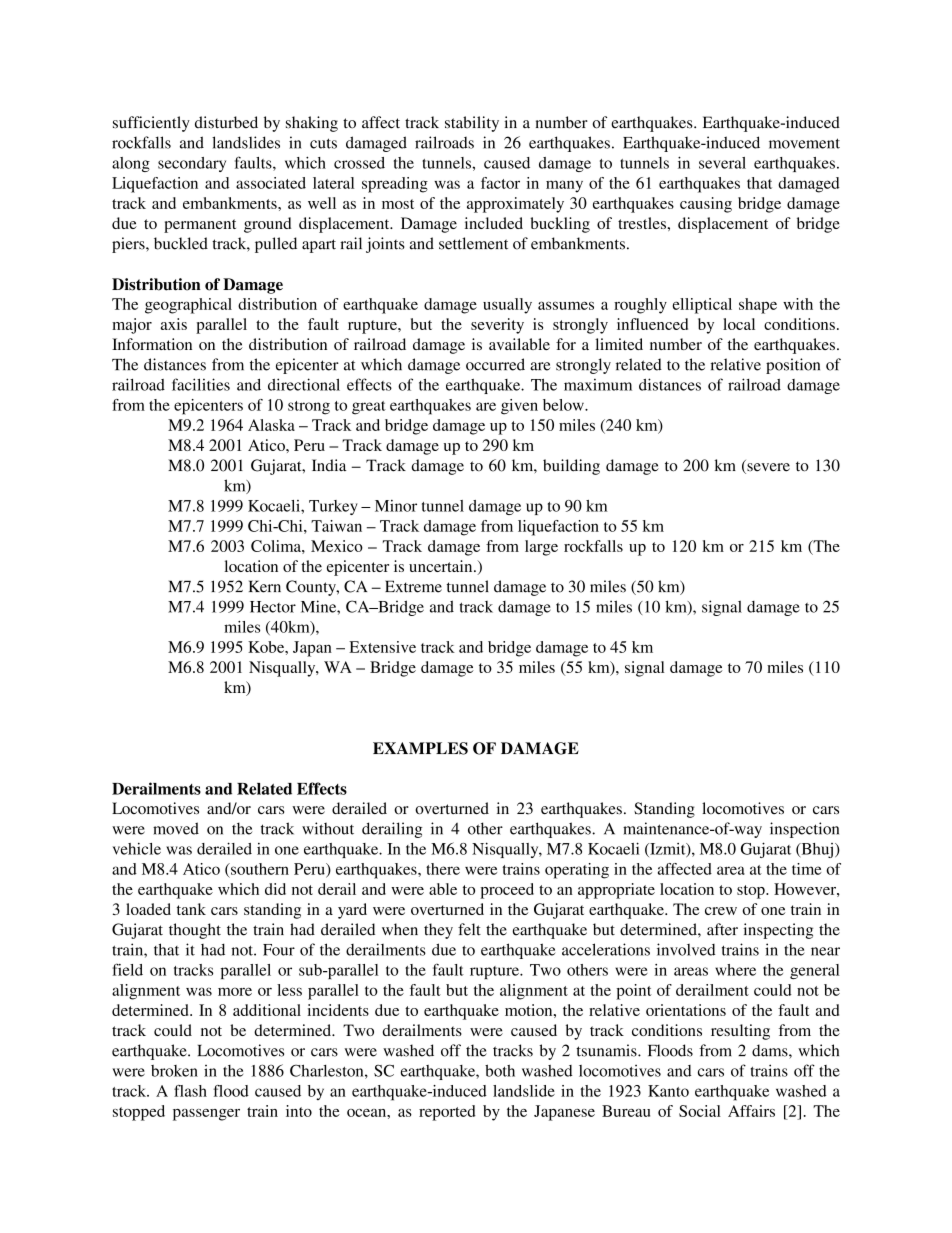  I want to click on proceed, so click(507, 891).
